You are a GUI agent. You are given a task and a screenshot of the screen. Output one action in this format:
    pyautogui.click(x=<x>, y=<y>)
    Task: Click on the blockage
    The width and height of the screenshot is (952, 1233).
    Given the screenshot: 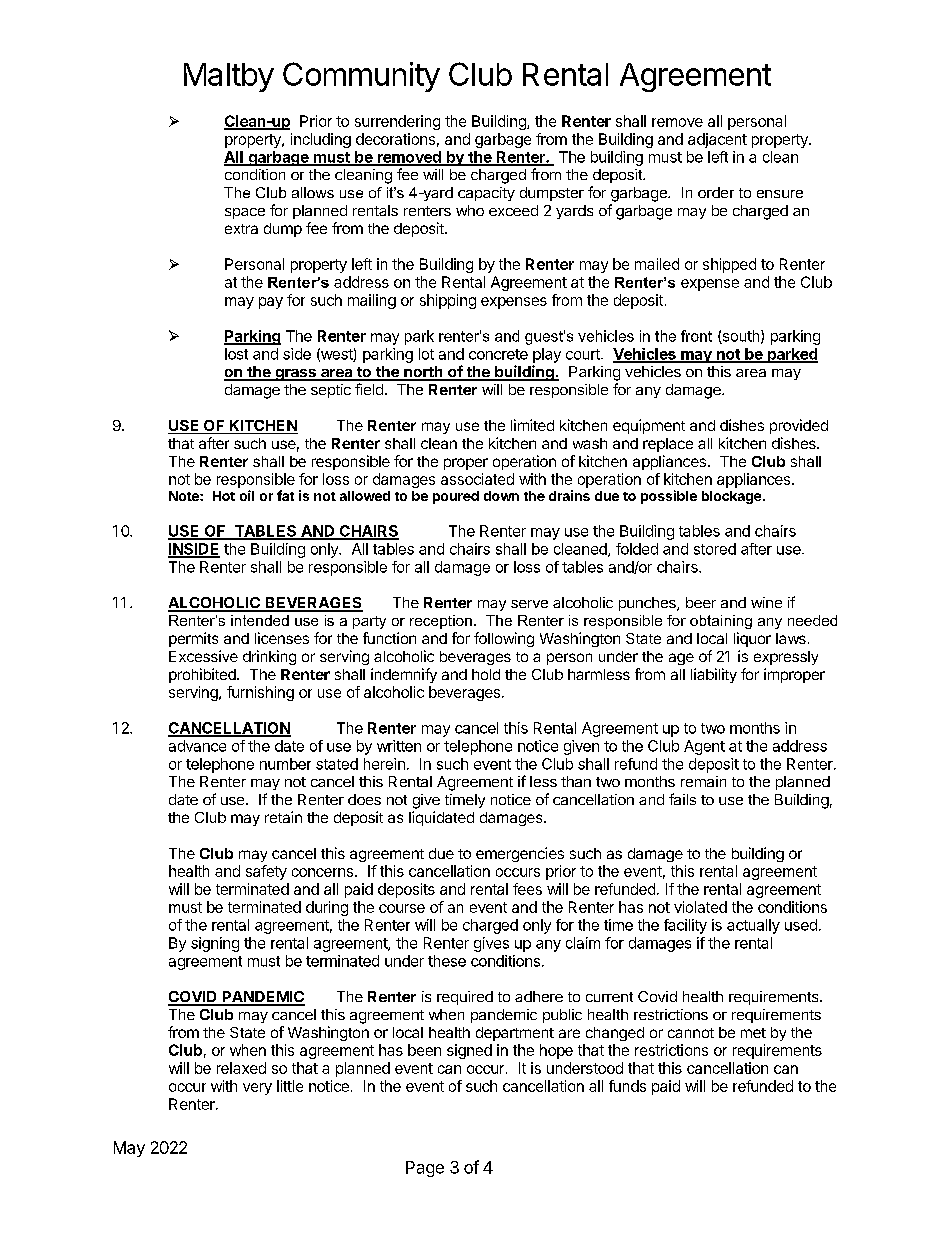 What is the action you would take?
    pyautogui.click(x=731, y=497)
